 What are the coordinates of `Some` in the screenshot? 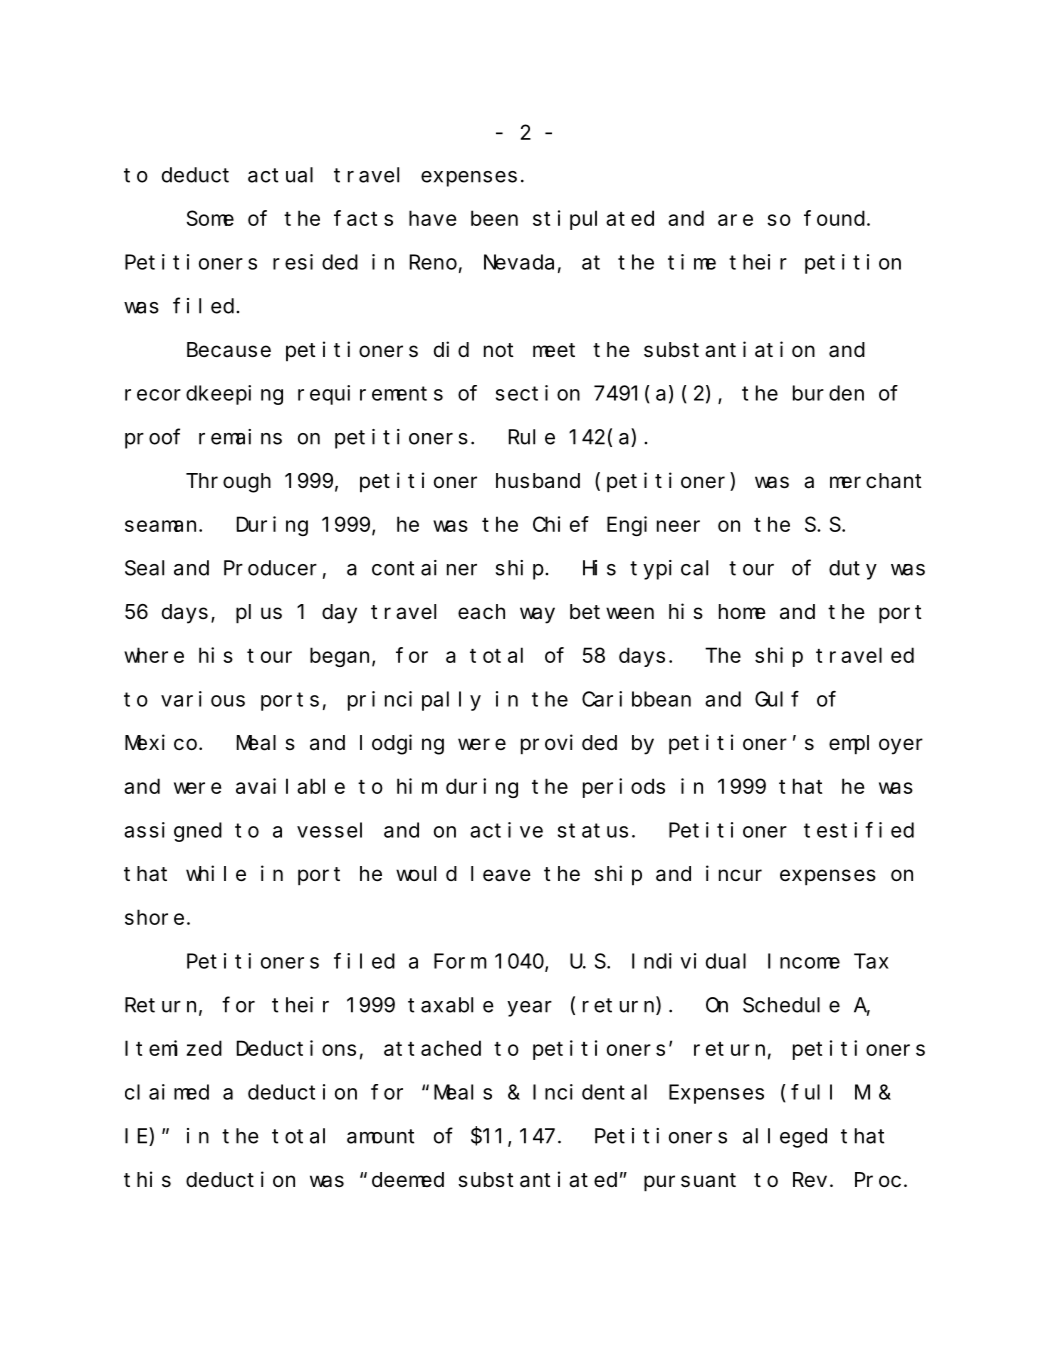 It's located at (210, 218).
